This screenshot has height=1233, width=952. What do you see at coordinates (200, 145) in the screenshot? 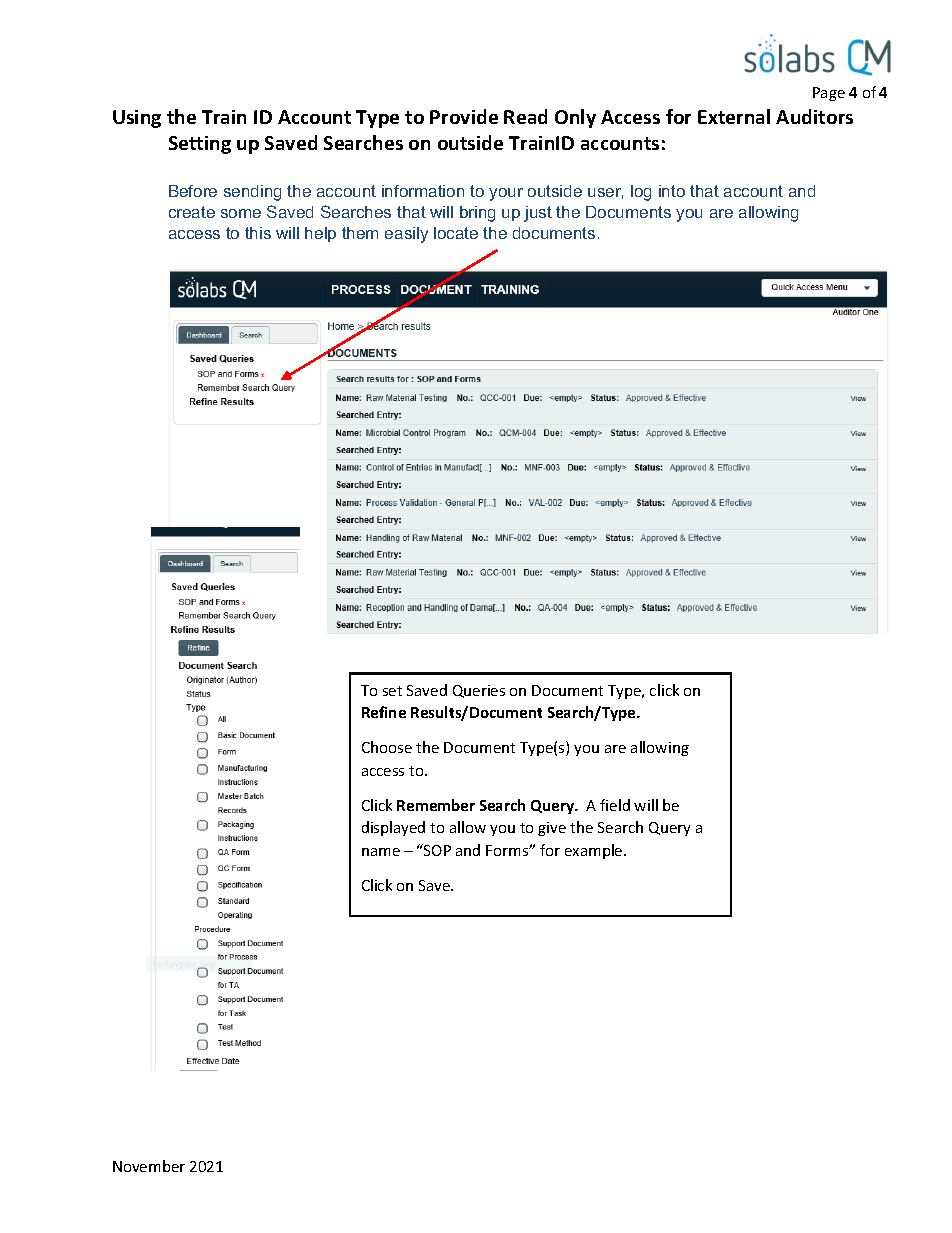
I see `Setting` at bounding box center [200, 145].
